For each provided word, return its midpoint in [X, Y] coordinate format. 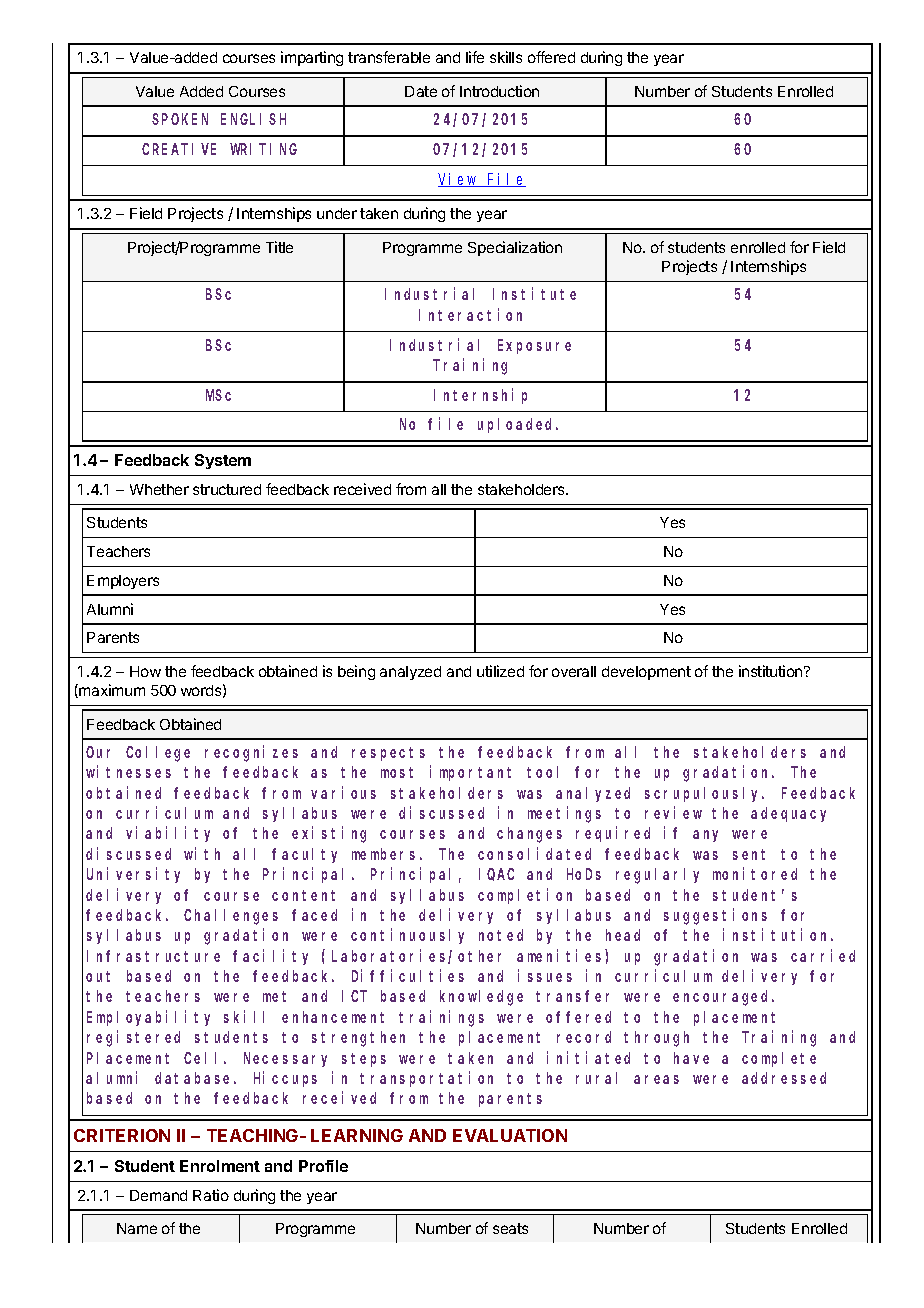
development [646, 673]
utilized [500, 671]
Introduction [499, 91]
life [475, 57]
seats [510, 1228]
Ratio [211, 1195]
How [145, 671]
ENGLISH [253, 119]
